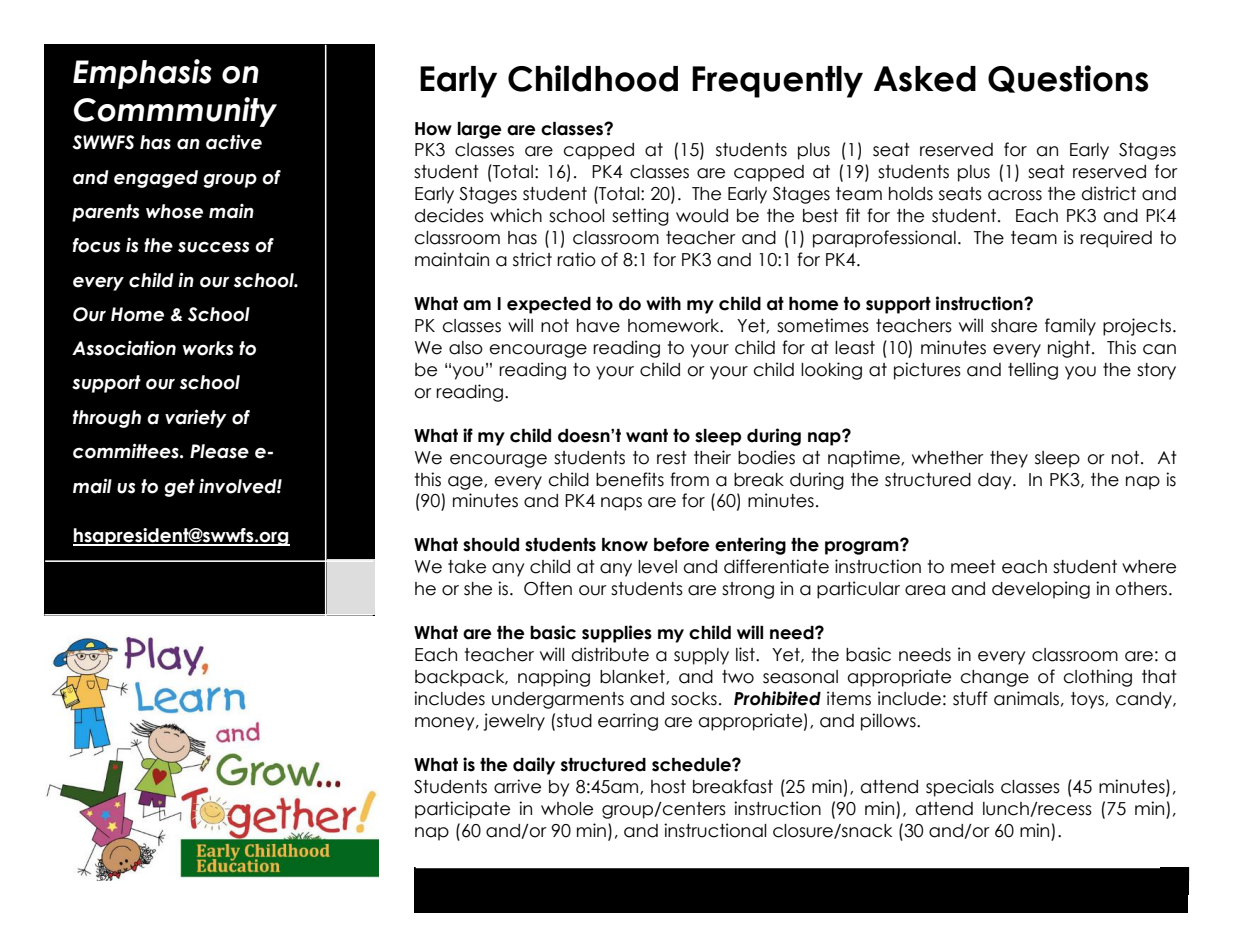 The image size is (1233, 952). I want to click on want, so click(647, 436).
